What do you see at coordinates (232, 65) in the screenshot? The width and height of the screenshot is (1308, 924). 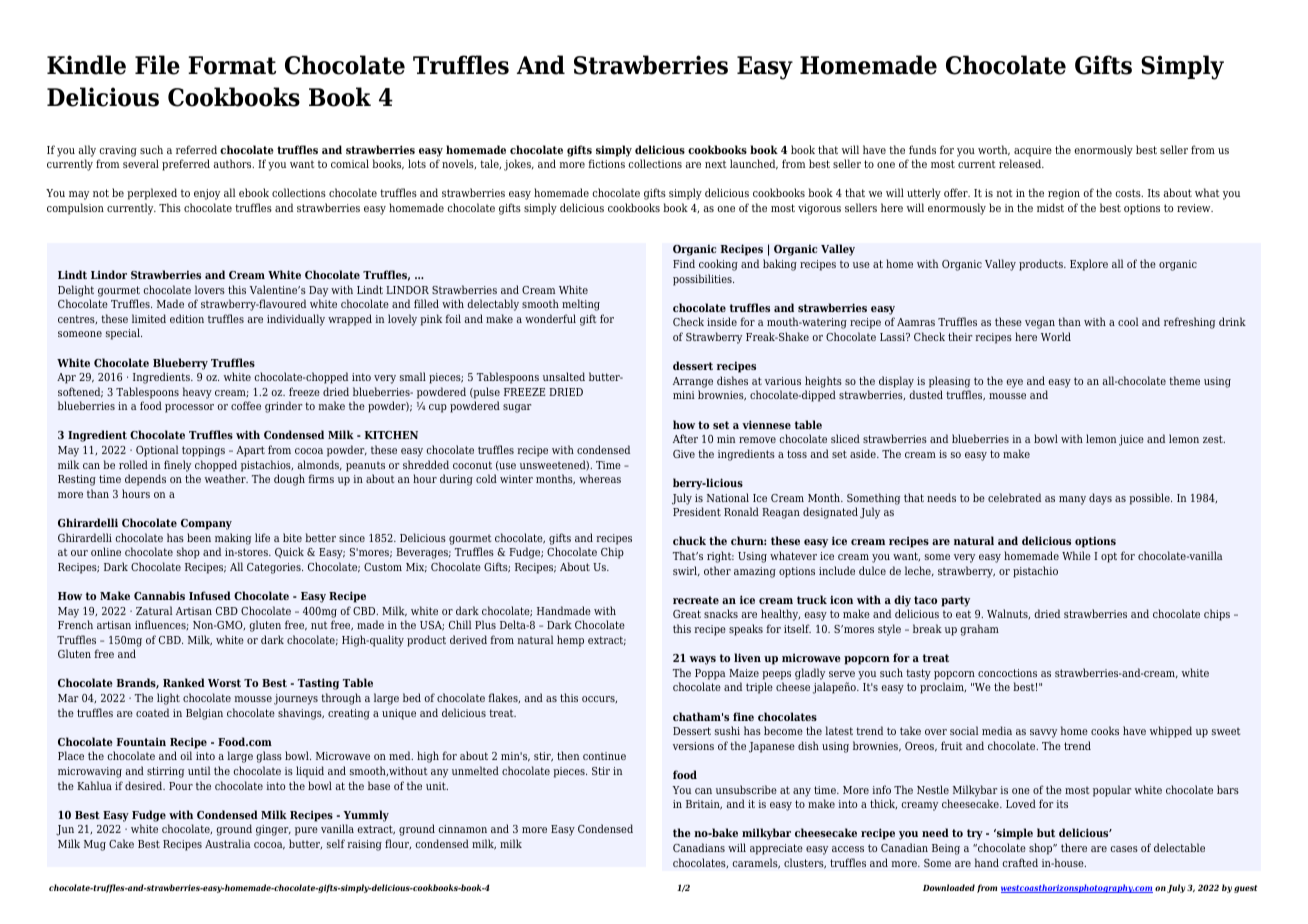 I see `Format` at bounding box center [232, 65].
